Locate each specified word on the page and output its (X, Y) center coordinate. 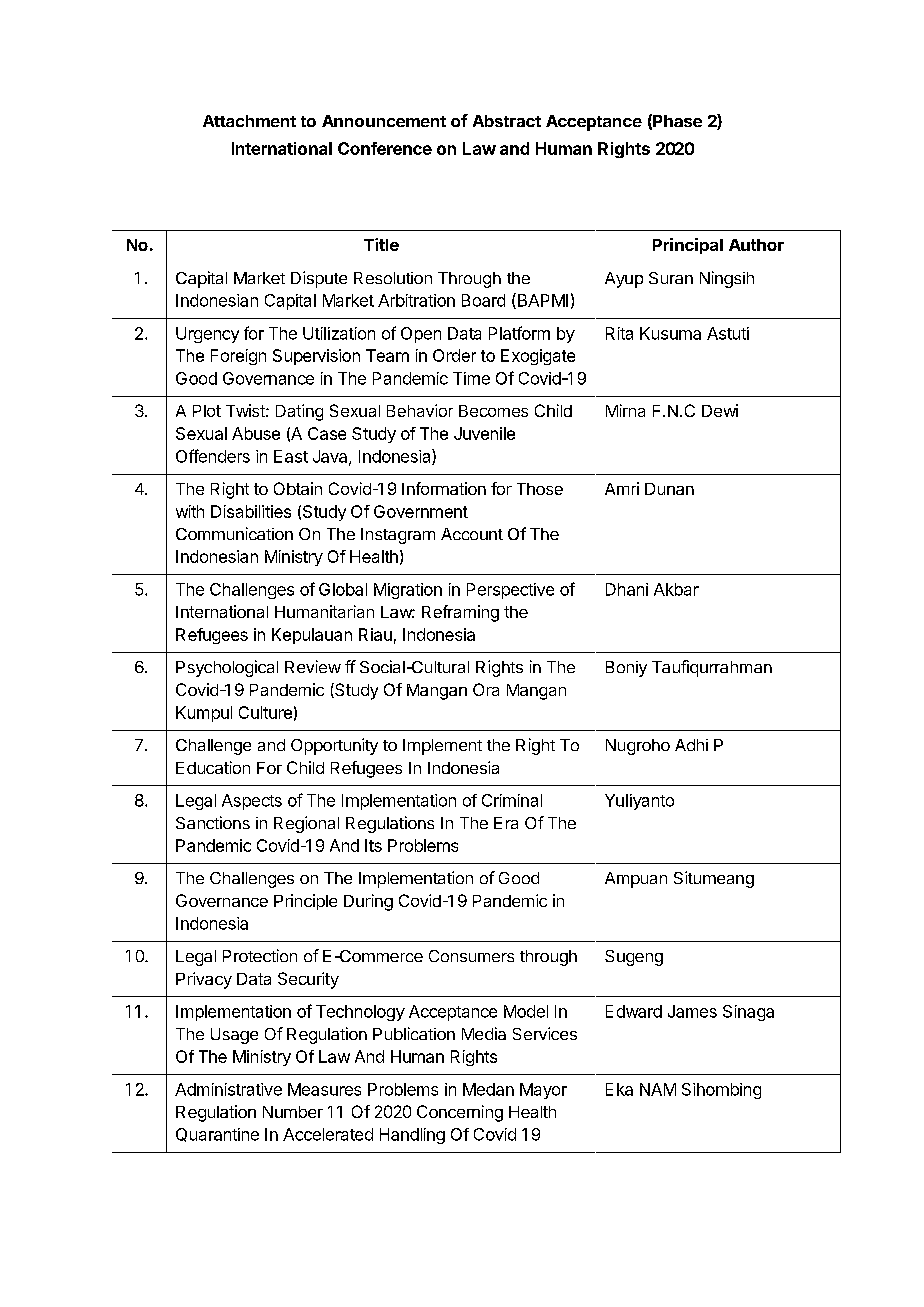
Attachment (249, 121)
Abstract (507, 121)
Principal (688, 246)
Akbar (676, 589)
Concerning (460, 1113)
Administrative (228, 1089)
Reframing (460, 613)
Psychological (227, 668)
